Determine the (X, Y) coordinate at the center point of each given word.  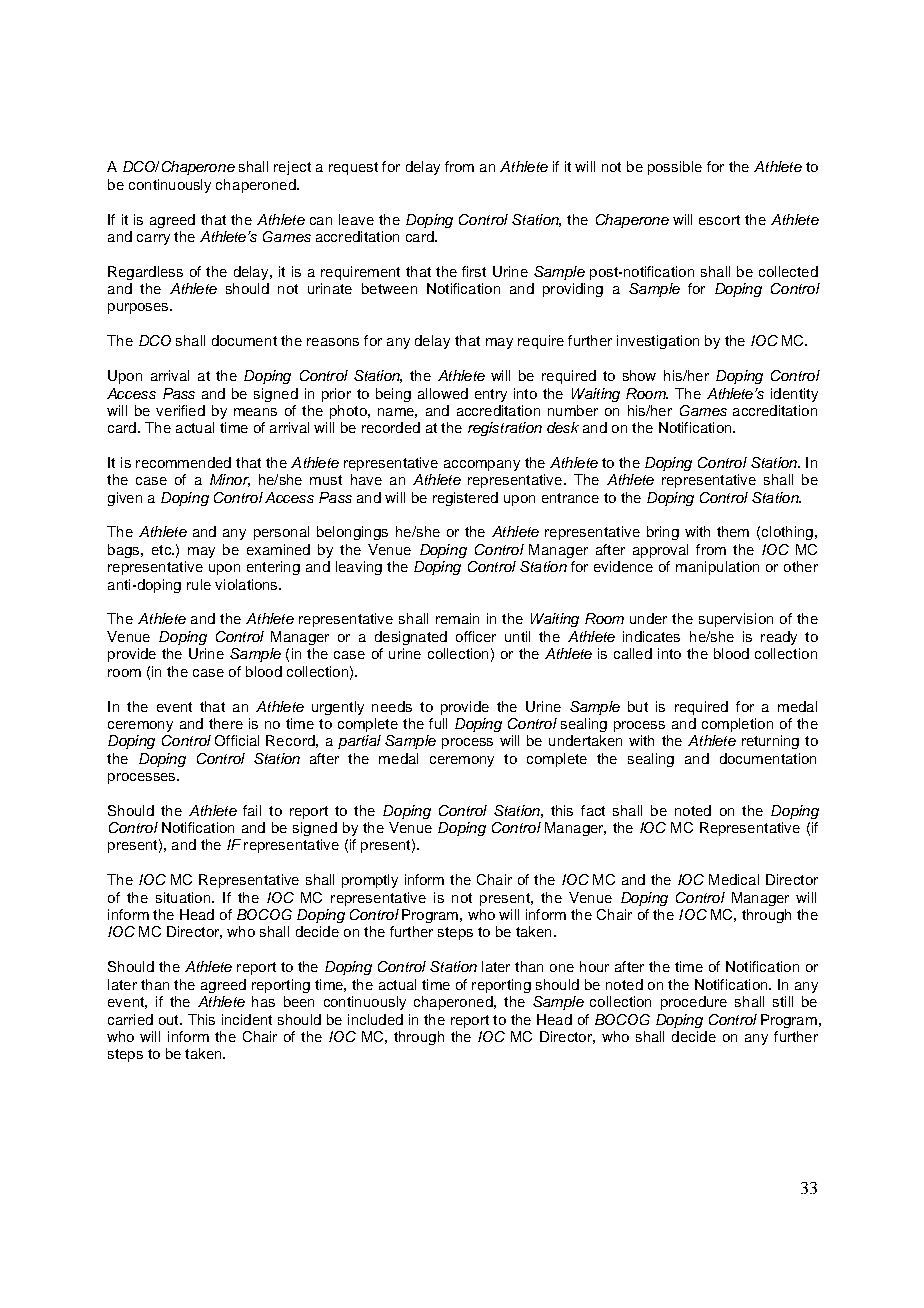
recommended (183, 462)
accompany (482, 465)
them (733, 531)
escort (719, 220)
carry (153, 239)
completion (737, 725)
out (170, 1020)
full (438, 723)
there (226, 723)
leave (356, 219)
